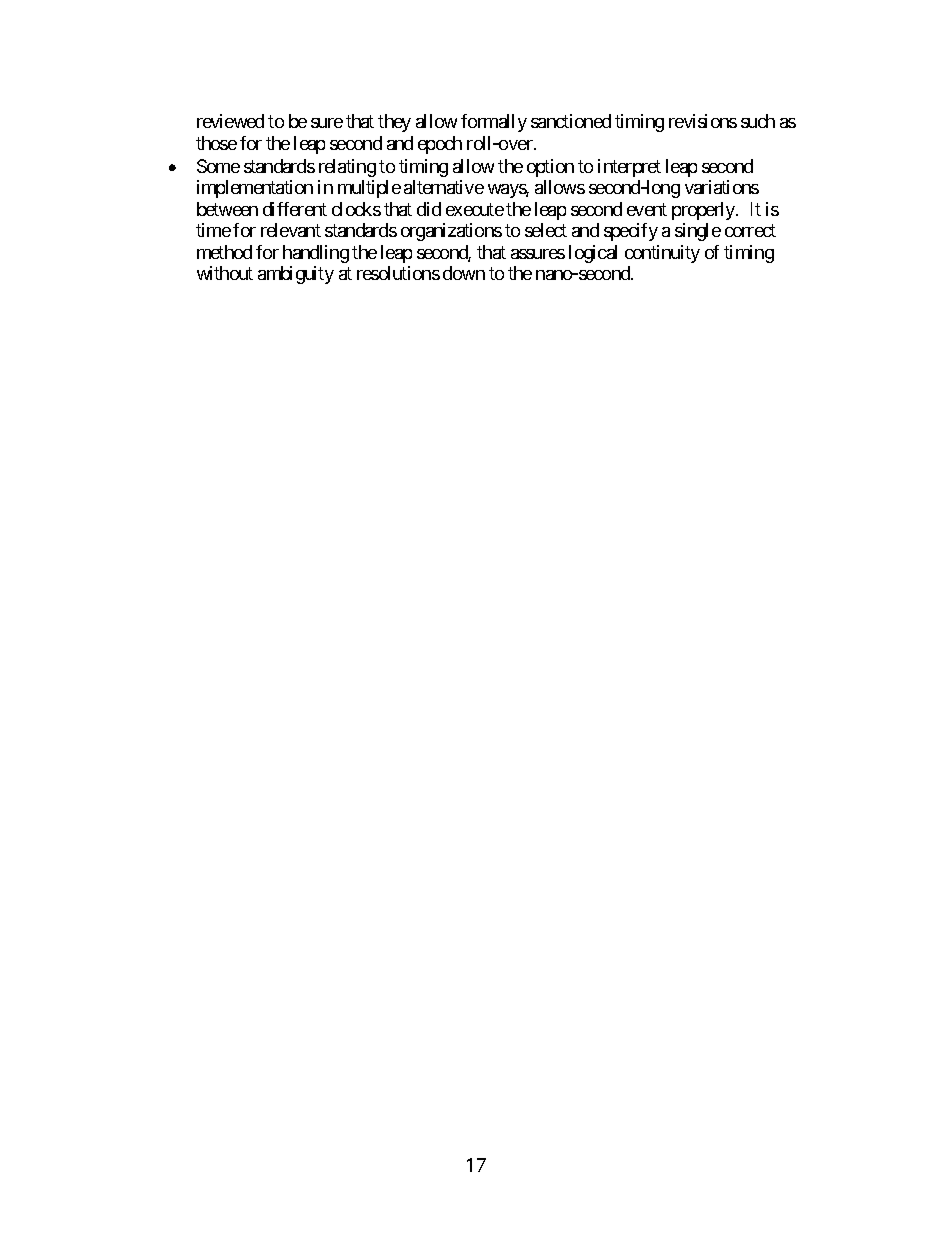 Image resolution: width=952 pixels, height=1233 pixels. What do you see at coordinates (230, 121) in the screenshot?
I see `reviewed` at bounding box center [230, 121].
